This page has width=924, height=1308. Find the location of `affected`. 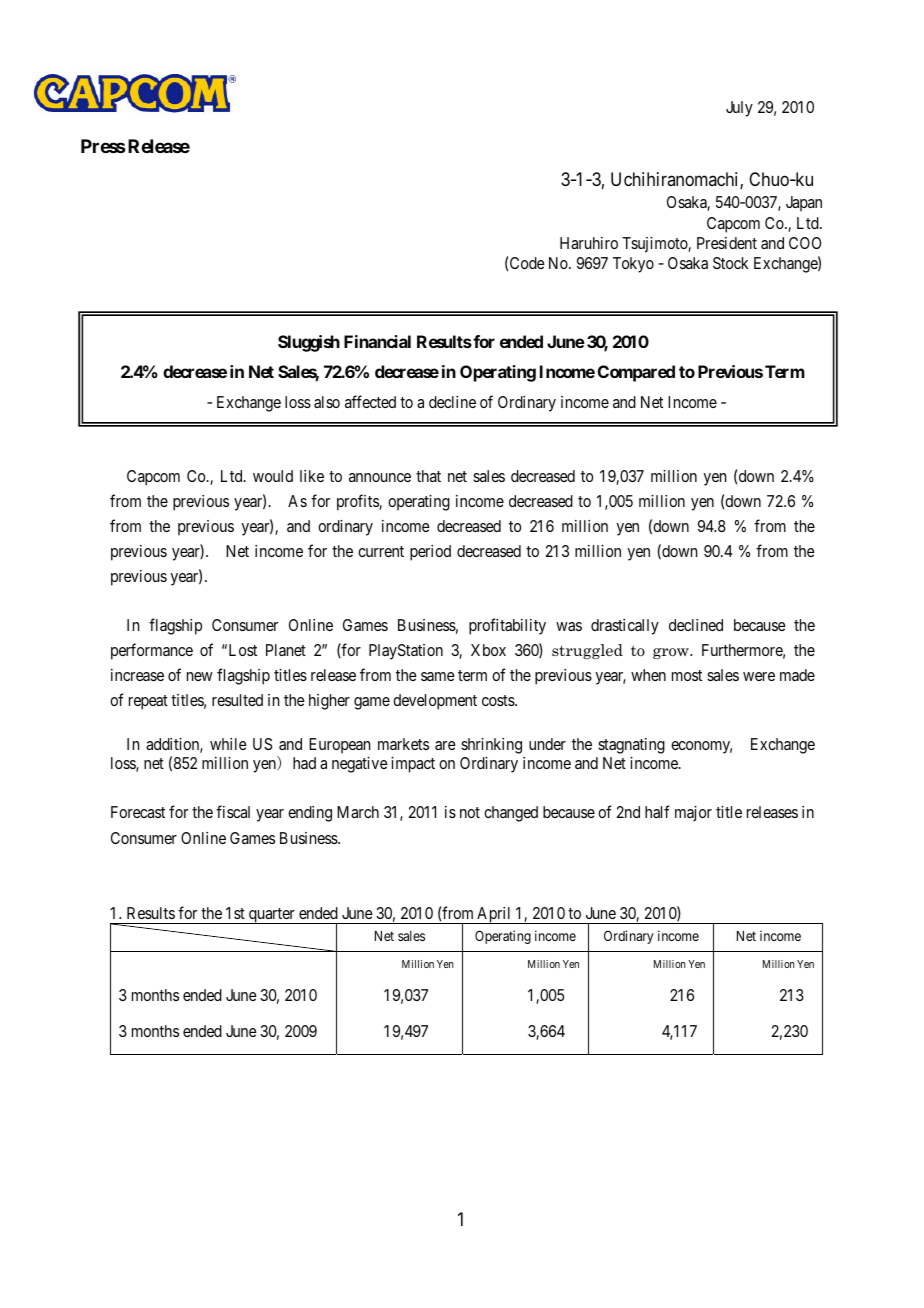

affected is located at coordinates (370, 401).
